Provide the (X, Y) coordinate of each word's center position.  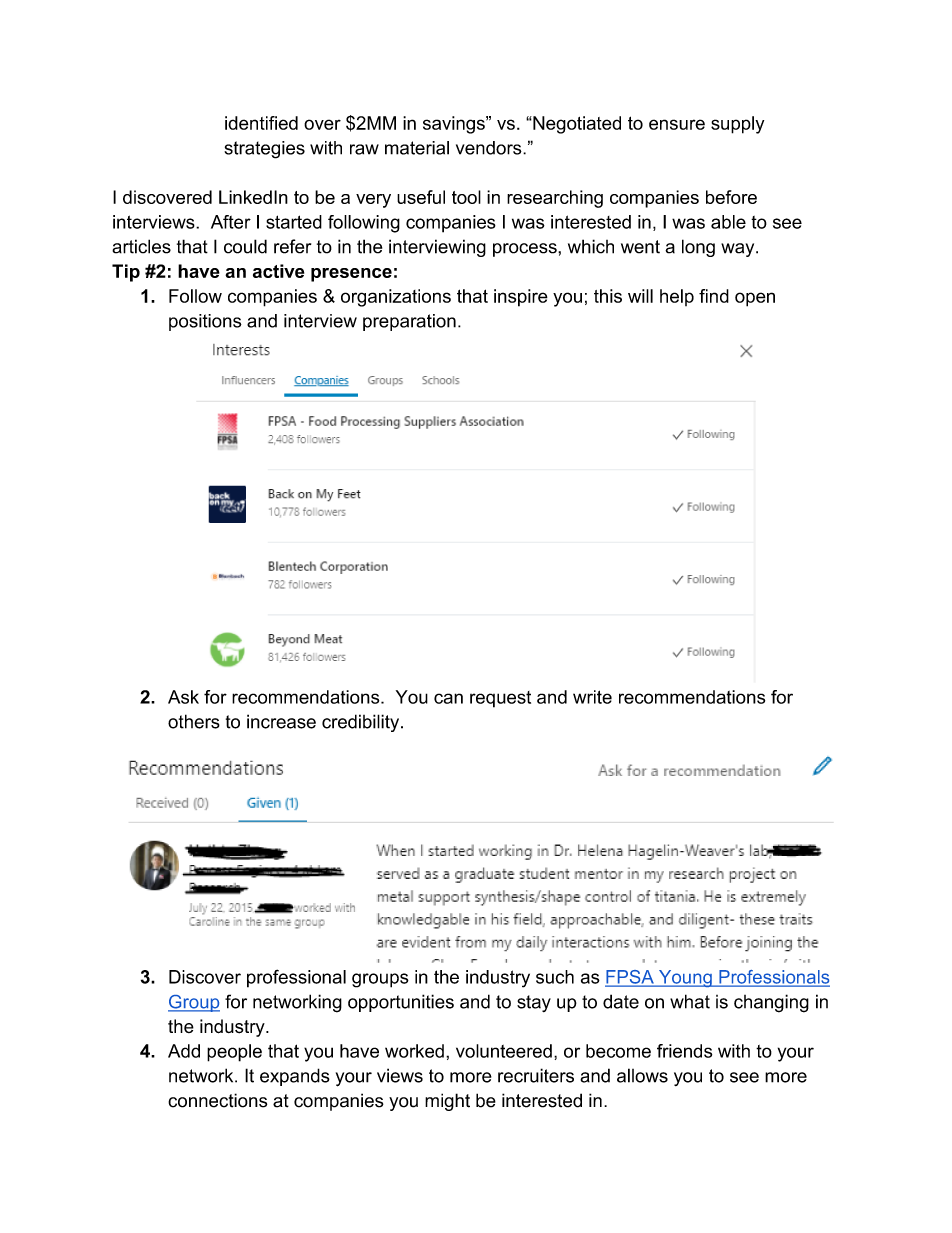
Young (685, 978)
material (417, 148)
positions (205, 322)
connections (217, 1100)
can (448, 698)
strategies (264, 150)
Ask (183, 697)
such (555, 977)
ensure (677, 124)
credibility (362, 723)
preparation (409, 322)
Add (184, 1051)
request (500, 699)
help (677, 297)
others (194, 721)
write (592, 697)
